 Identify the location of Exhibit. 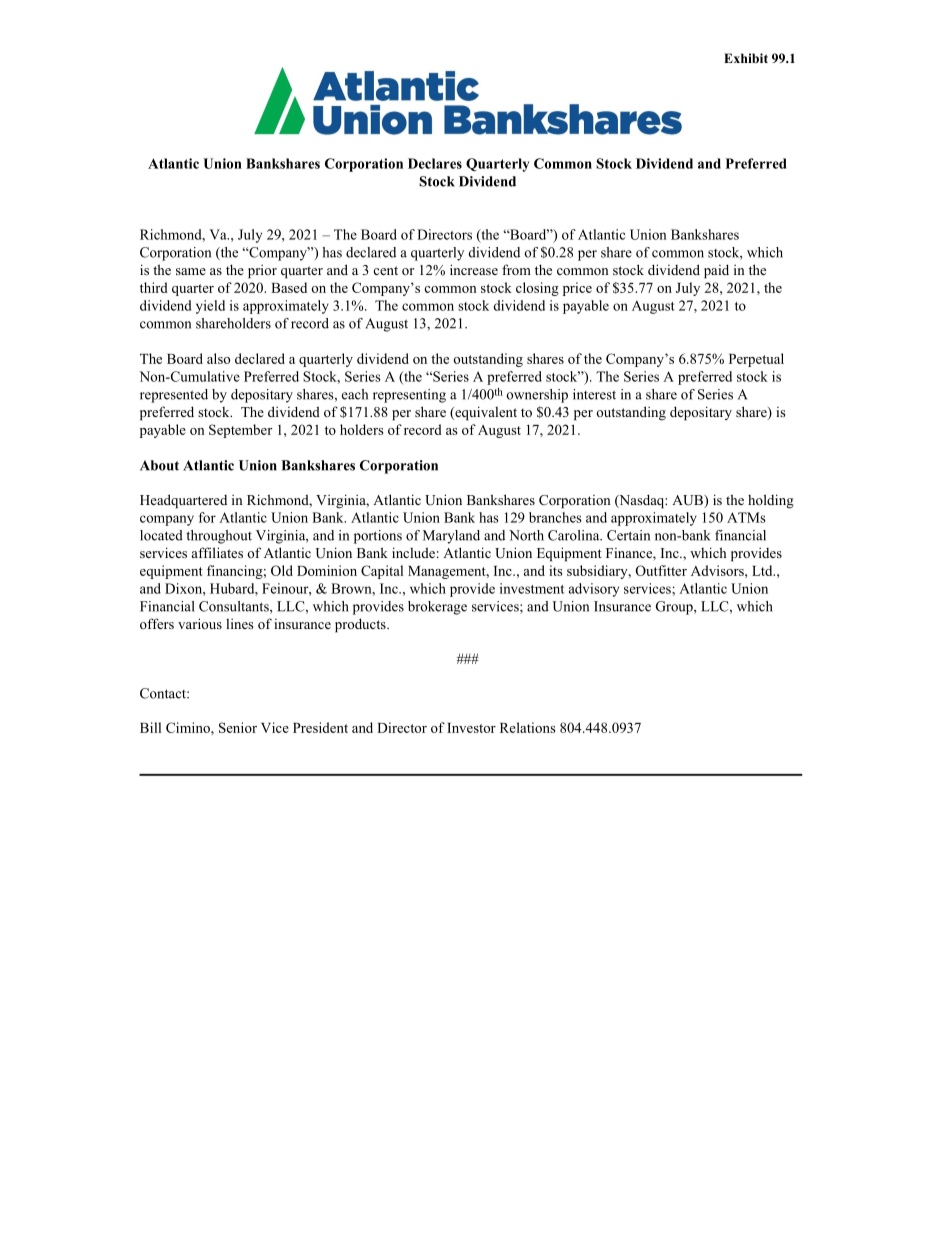
(746, 58).
